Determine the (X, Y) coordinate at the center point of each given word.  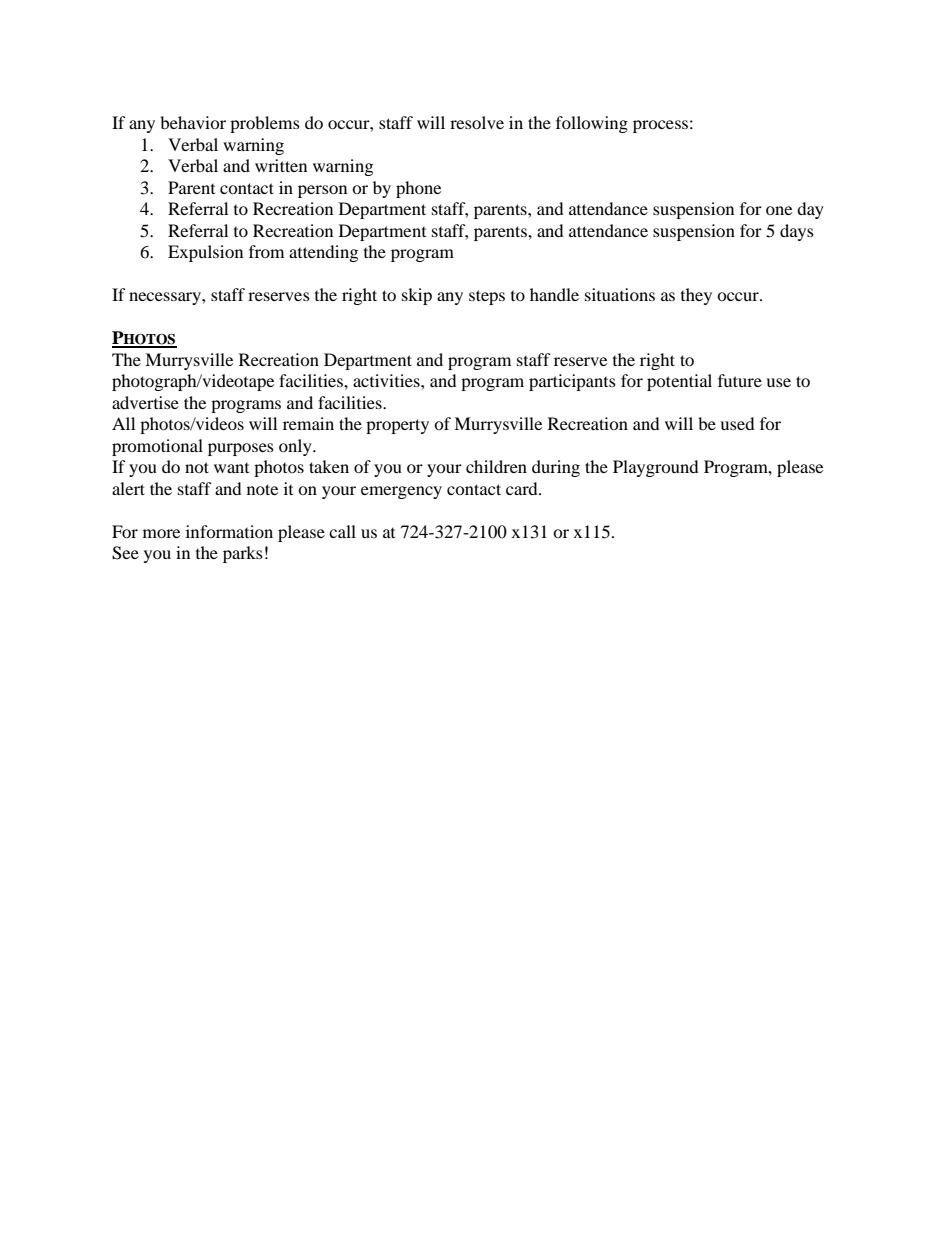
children (496, 466)
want (231, 468)
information (229, 531)
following (592, 124)
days (797, 232)
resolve (477, 122)
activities (387, 380)
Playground (656, 468)
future (740, 380)
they (696, 296)
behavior (193, 122)
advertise (145, 402)
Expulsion (205, 253)
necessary (166, 298)
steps (487, 297)
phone (418, 189)
